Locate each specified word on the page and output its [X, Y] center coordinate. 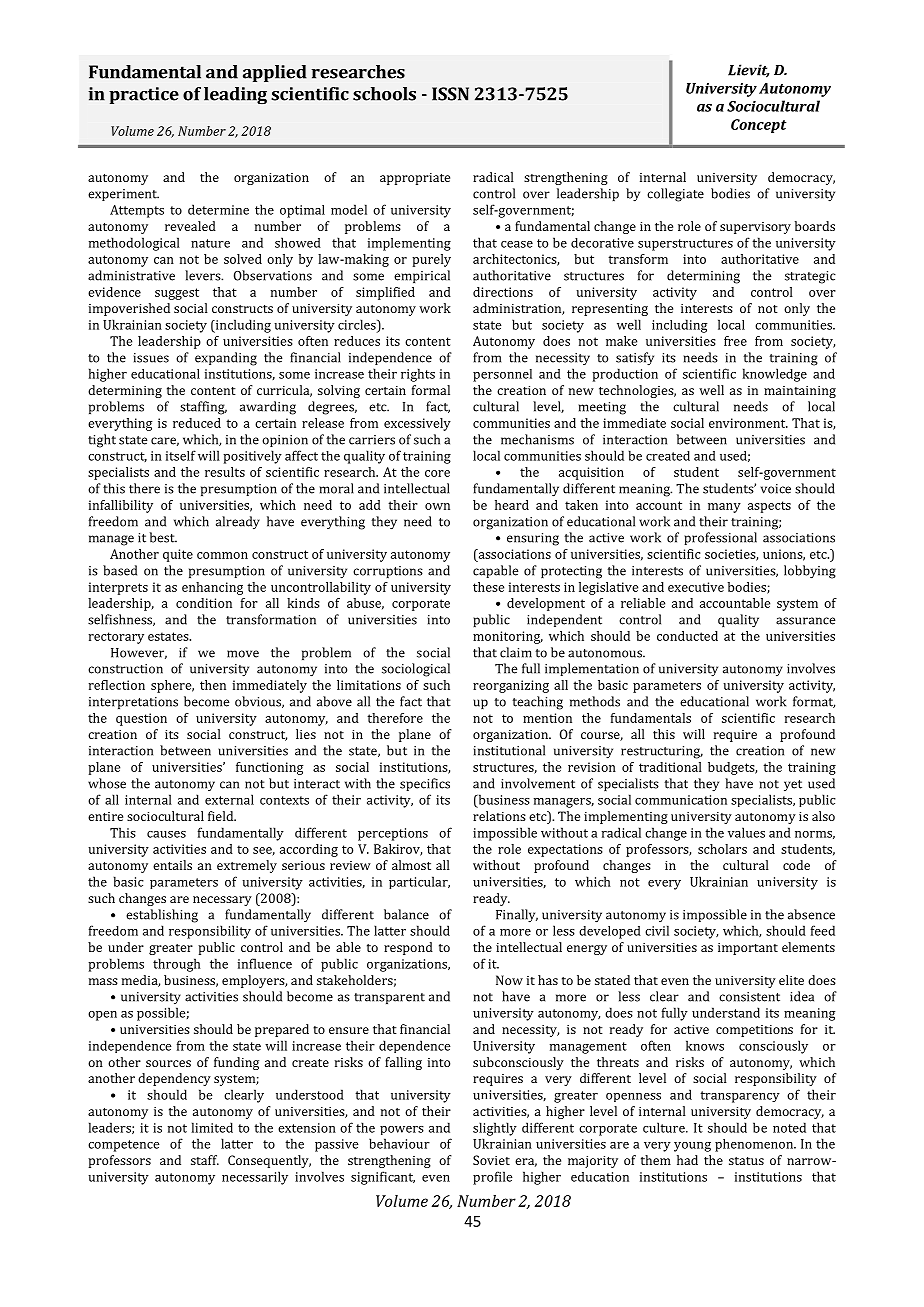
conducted [687, 636]
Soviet [491, 1160]
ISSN [450, 94]
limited [212, 1127]
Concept [759, 126]
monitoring [508, 637]
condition [204, 603]
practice [144, 95]
